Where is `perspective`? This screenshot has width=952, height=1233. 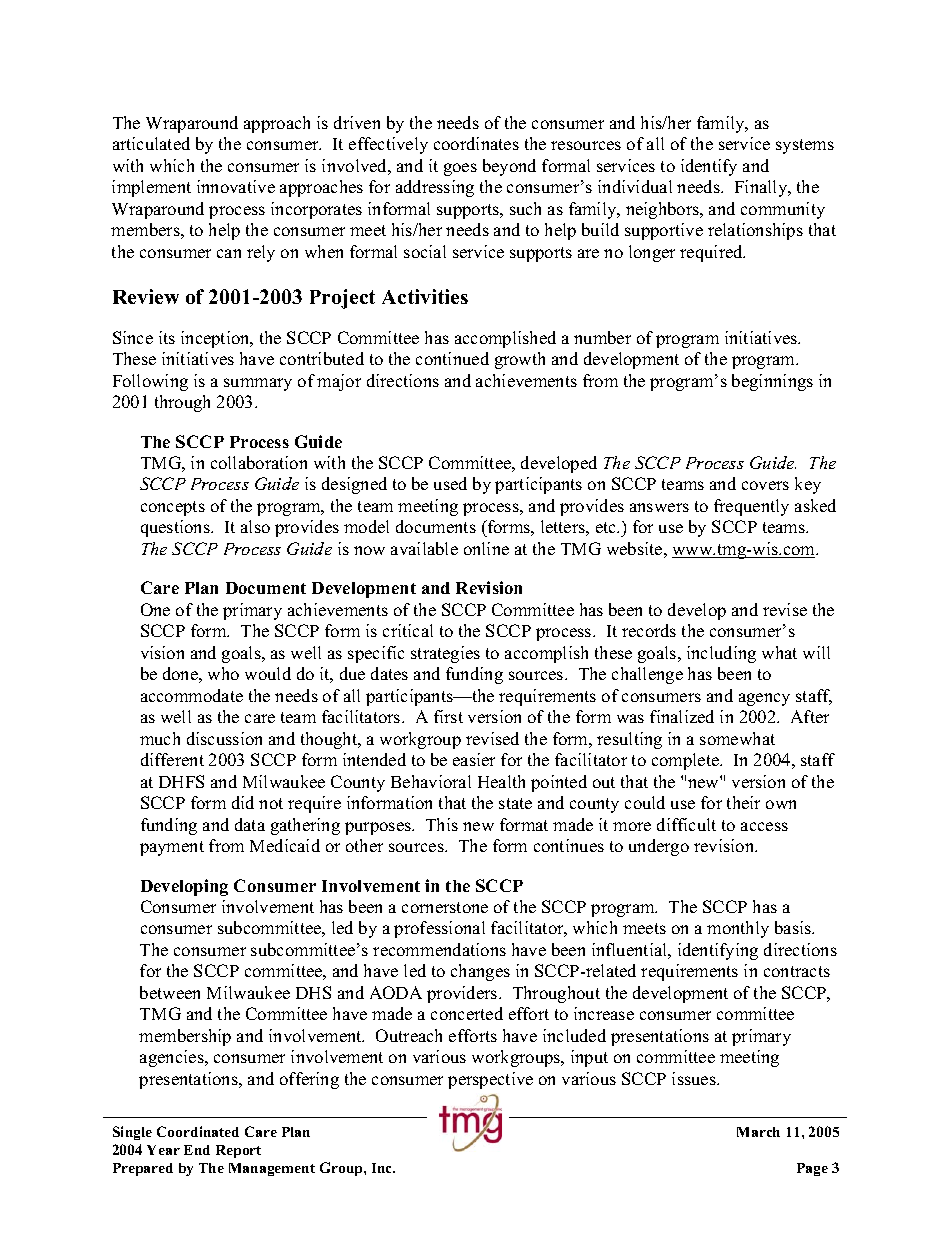 perspective is located at coordinates (490, 1080).
